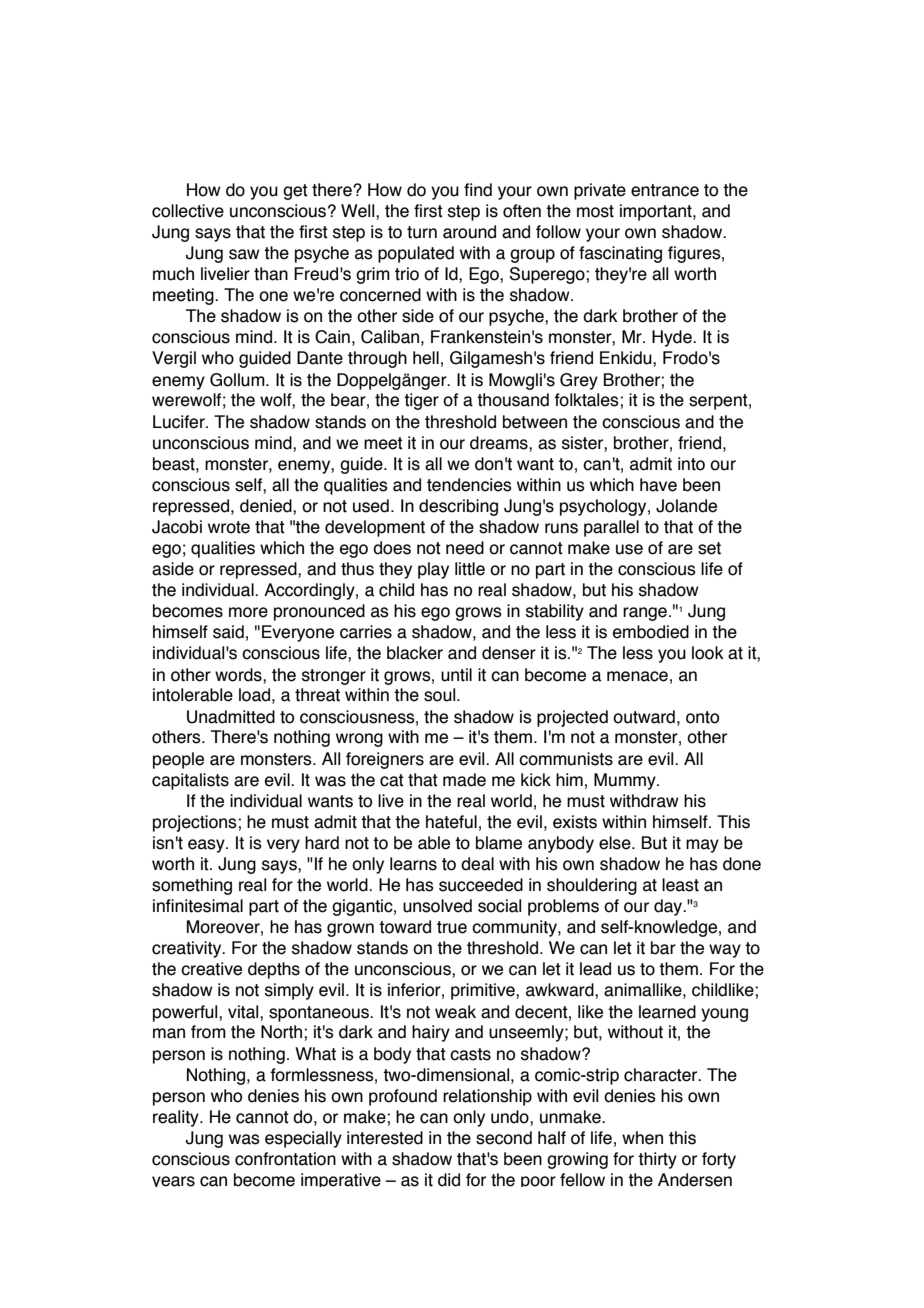  I want to click on have, so click(658, 485).
